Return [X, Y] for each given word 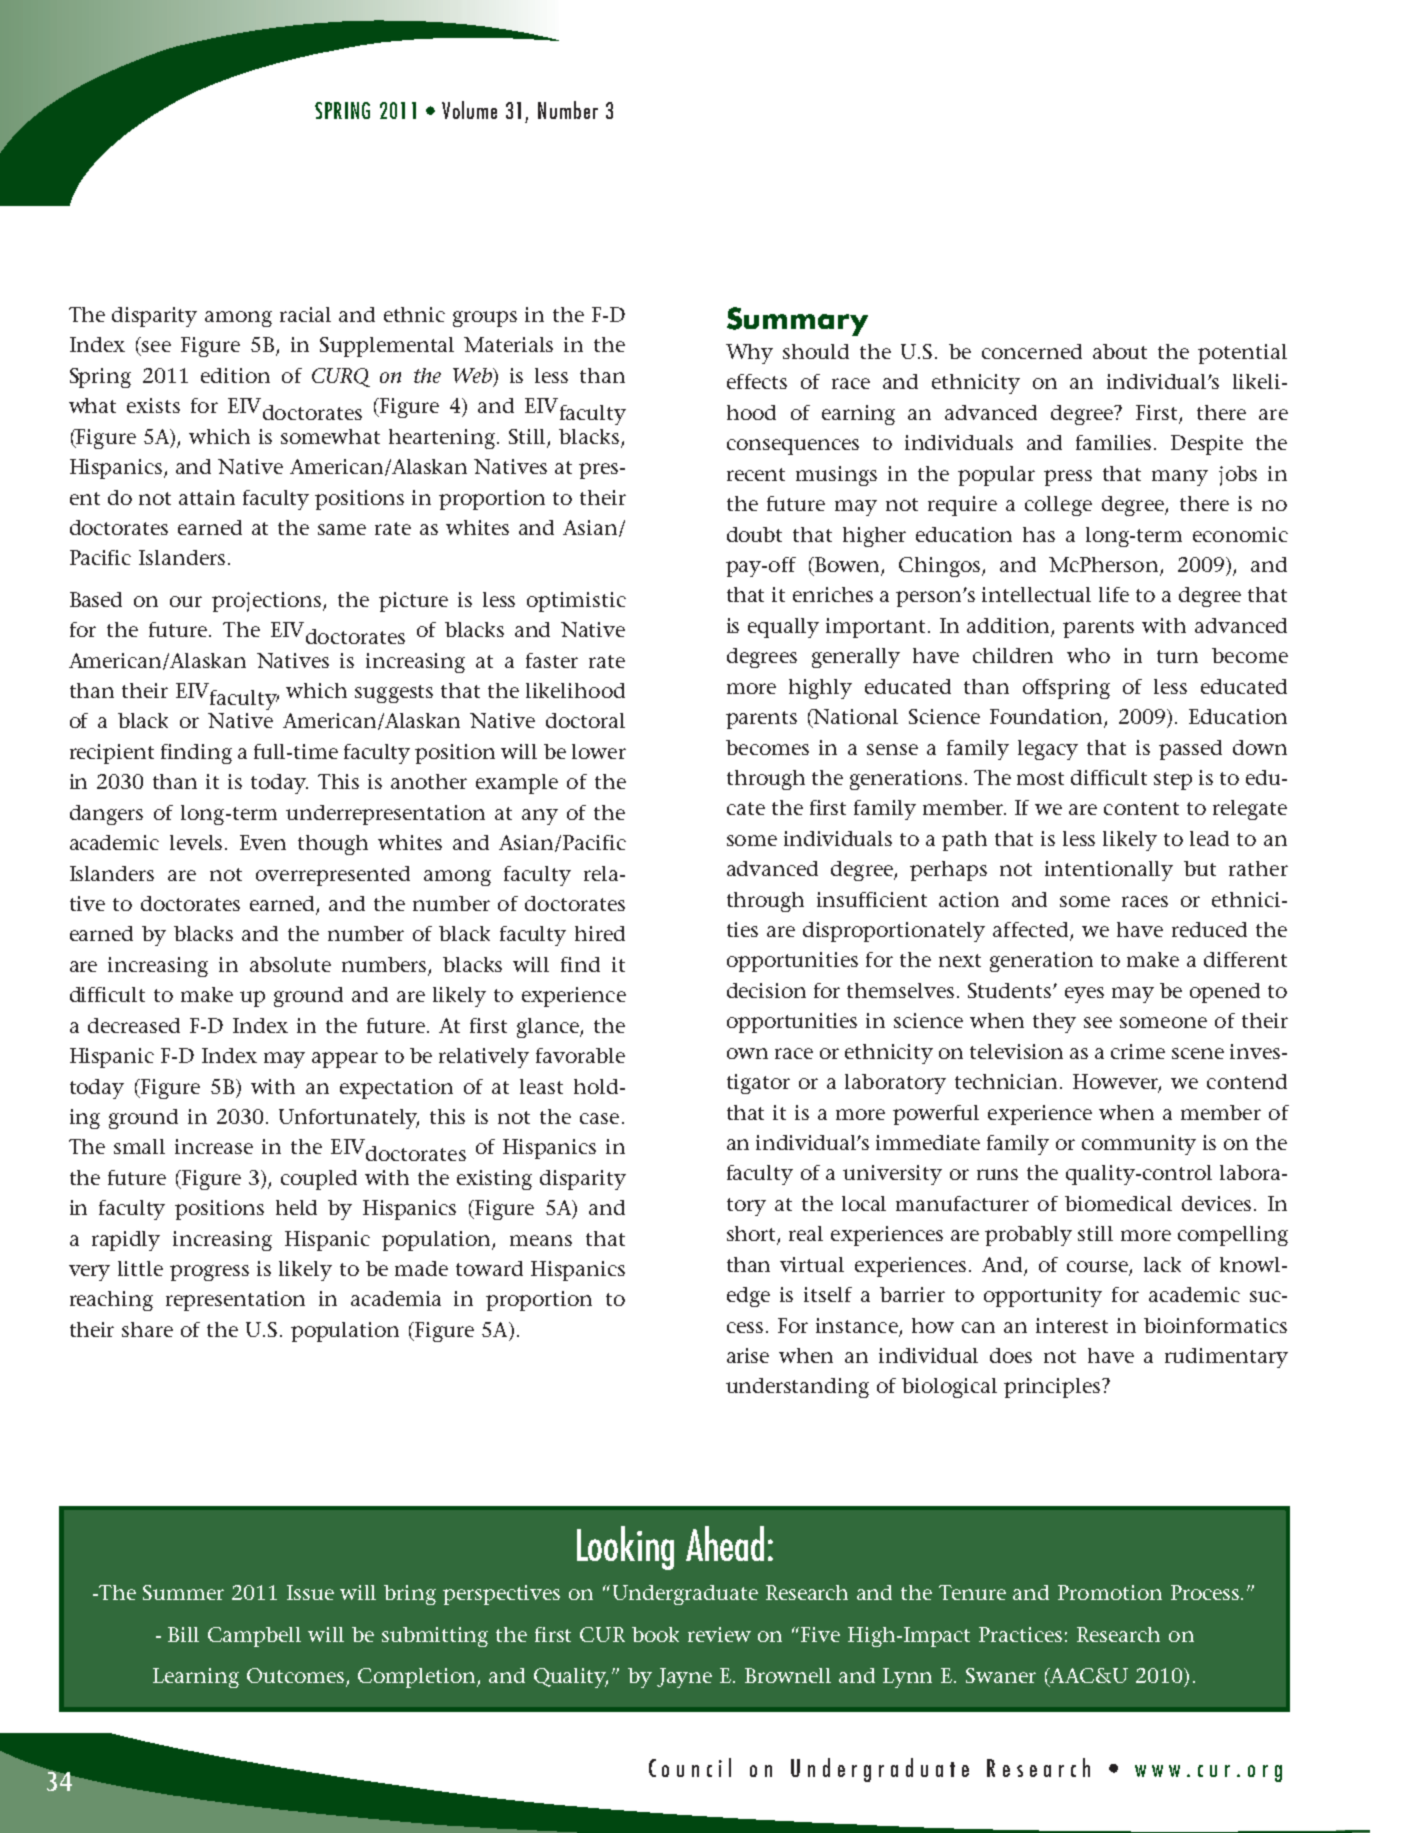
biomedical [1118, 1203]
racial [305, 314]
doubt [754, 534]
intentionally [1109, 871]
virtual [812, 1264]
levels [198, 842]
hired [600, 933]
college [1058, 506]
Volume [469, 110]
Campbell [254, 1637]
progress [209, 1273]
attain [207, 497]
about [1120, 351]
